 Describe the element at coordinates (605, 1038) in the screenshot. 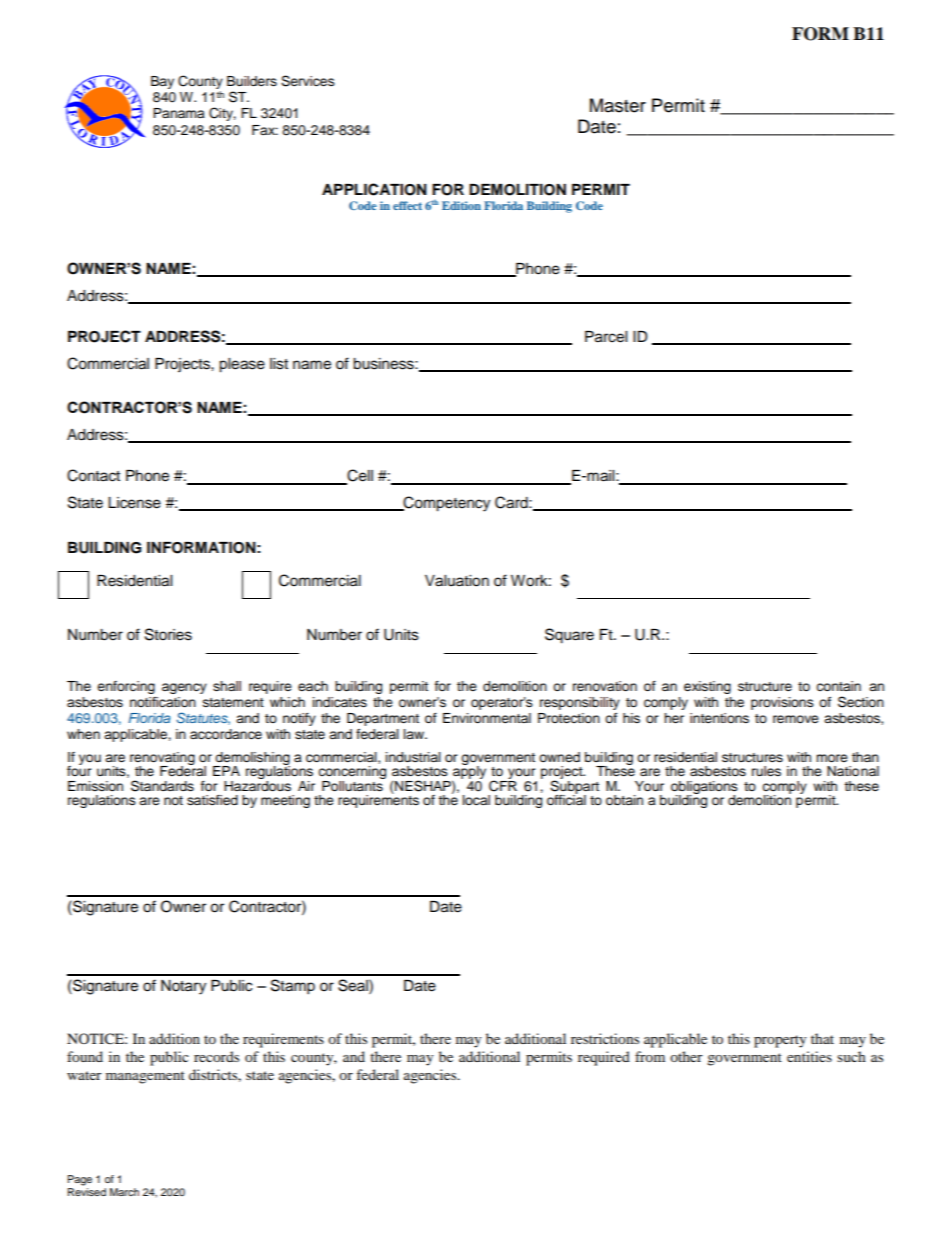

I see `restrictions` at that location.
